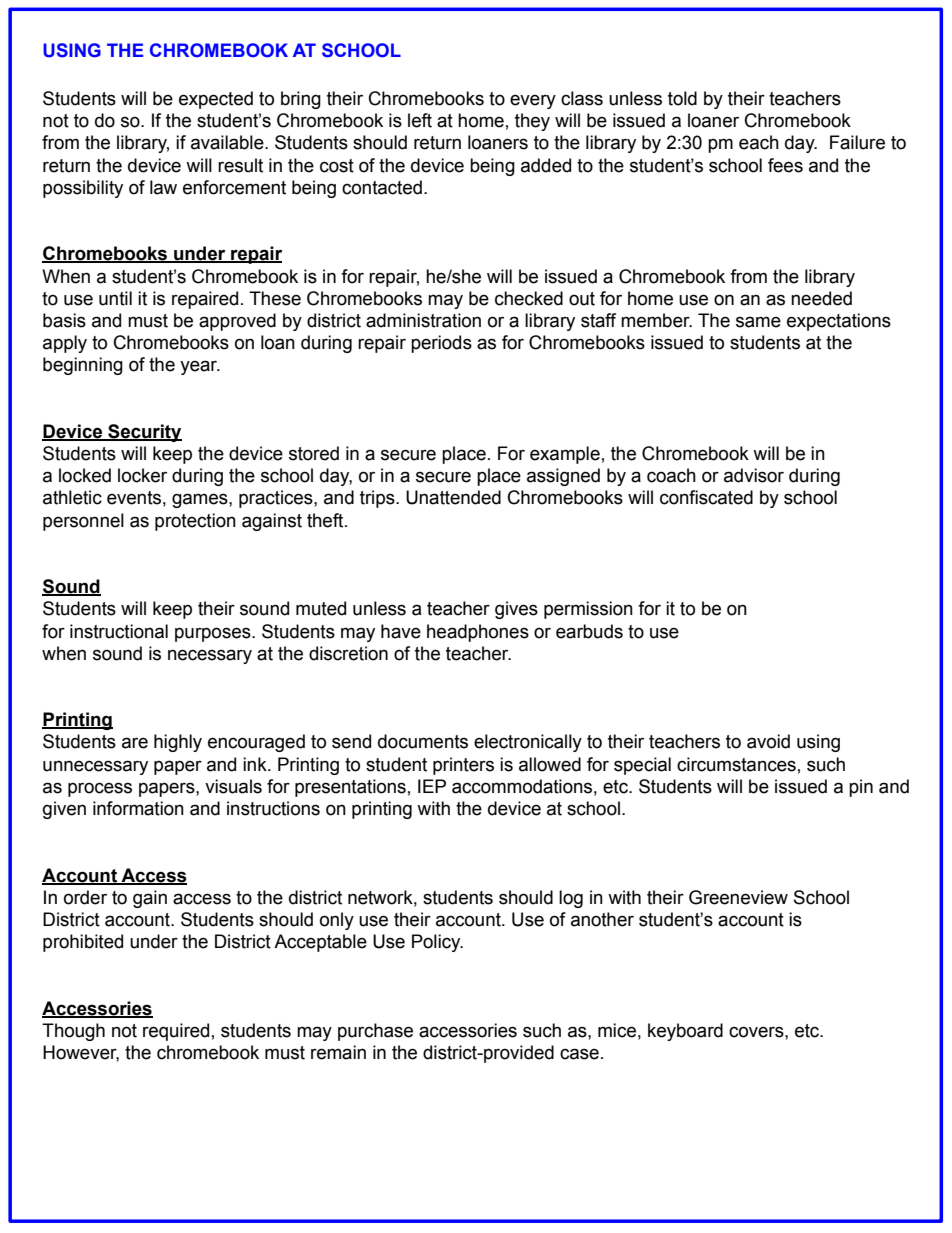 The height and width of the screenshot is (1233, 952). Describe the element at coordinates (216, 100) in the screenshot. I see `expected` at that location.
